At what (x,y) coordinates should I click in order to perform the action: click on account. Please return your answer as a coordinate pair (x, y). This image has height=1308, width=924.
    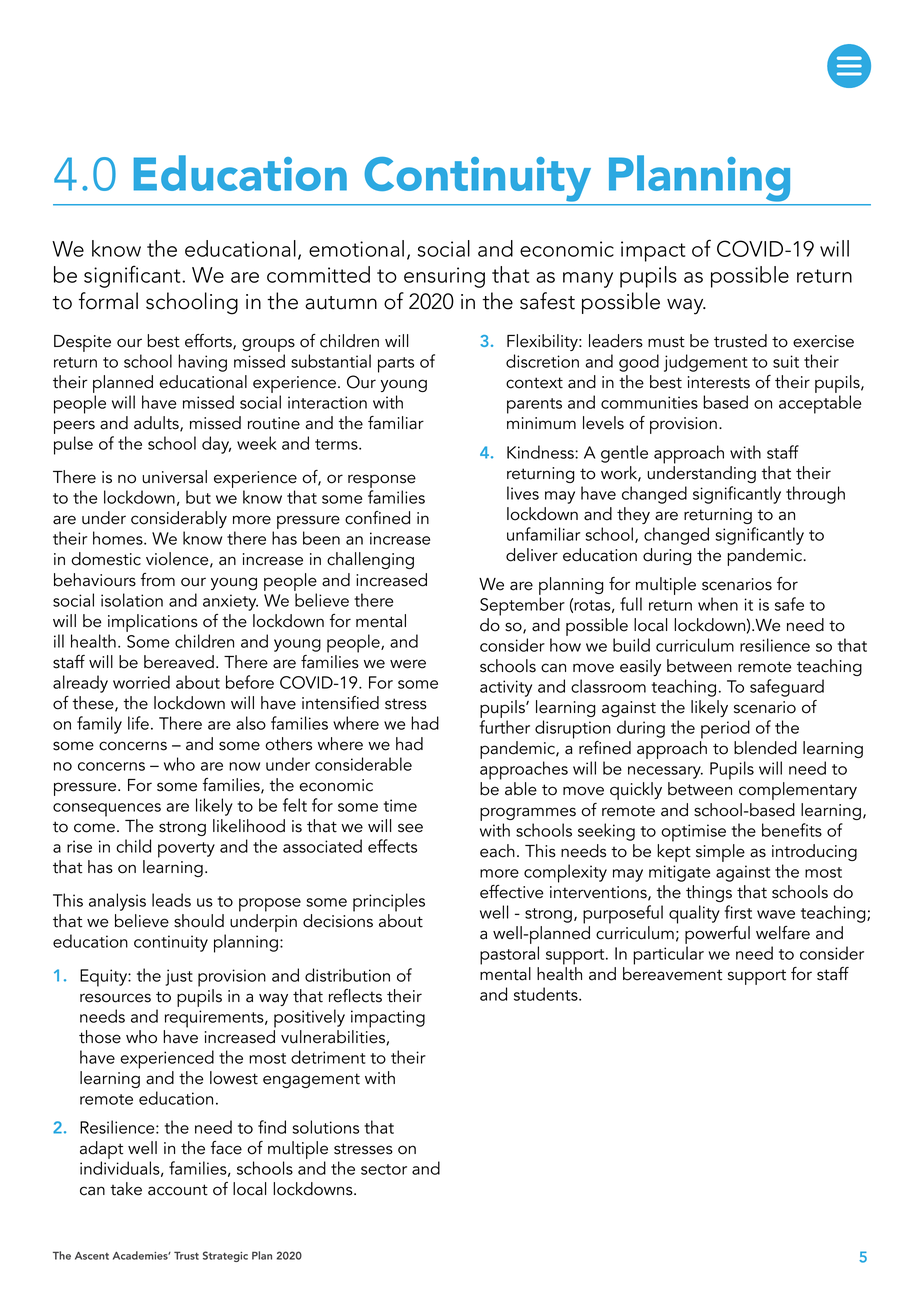
    Looking at the image, I should click on (178, 1190).
